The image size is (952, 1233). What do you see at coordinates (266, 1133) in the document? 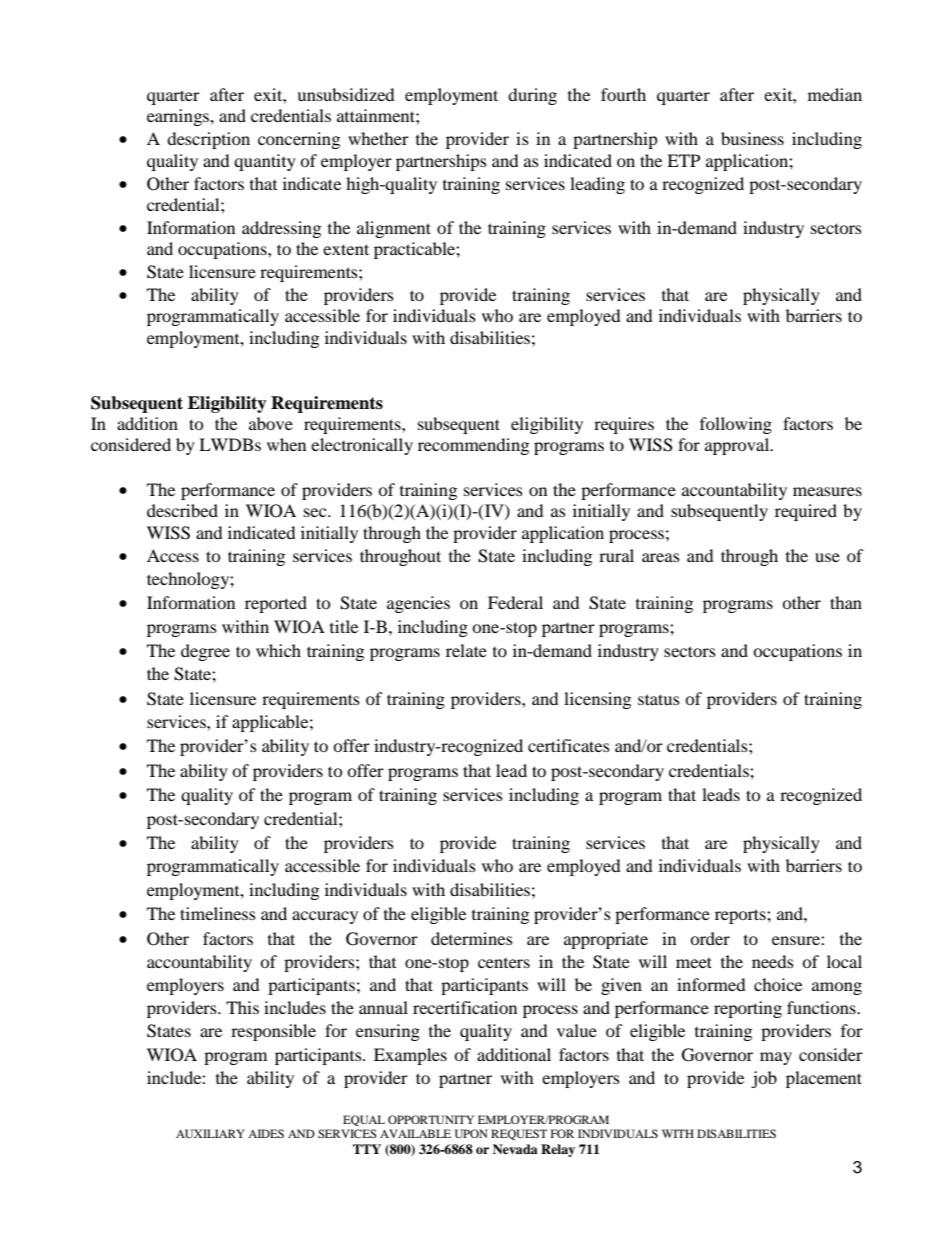
I see `AIDES` at bounding box center [266, 1133].
